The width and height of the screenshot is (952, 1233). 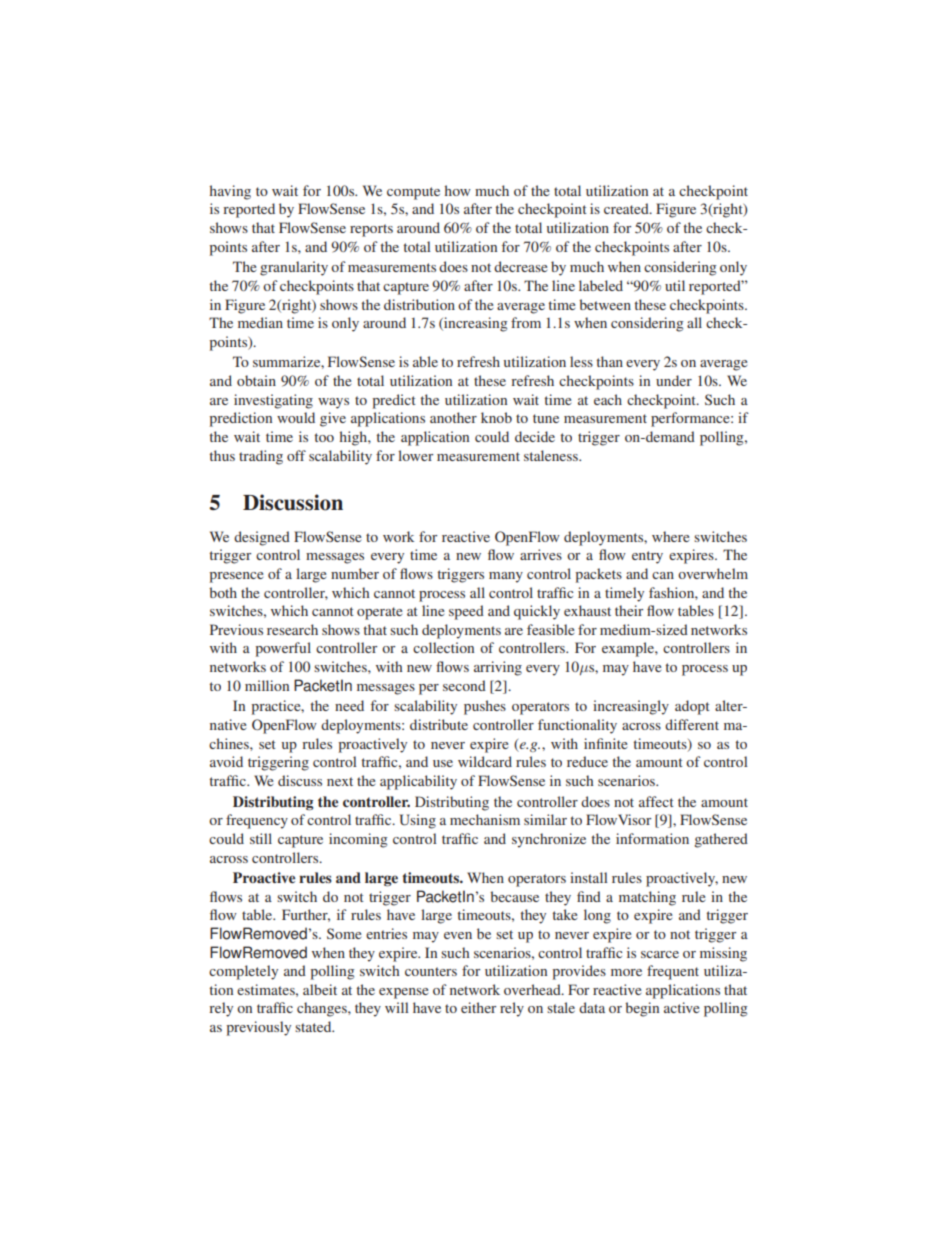 I want to click on frequency, so click(x=257, y=821).
